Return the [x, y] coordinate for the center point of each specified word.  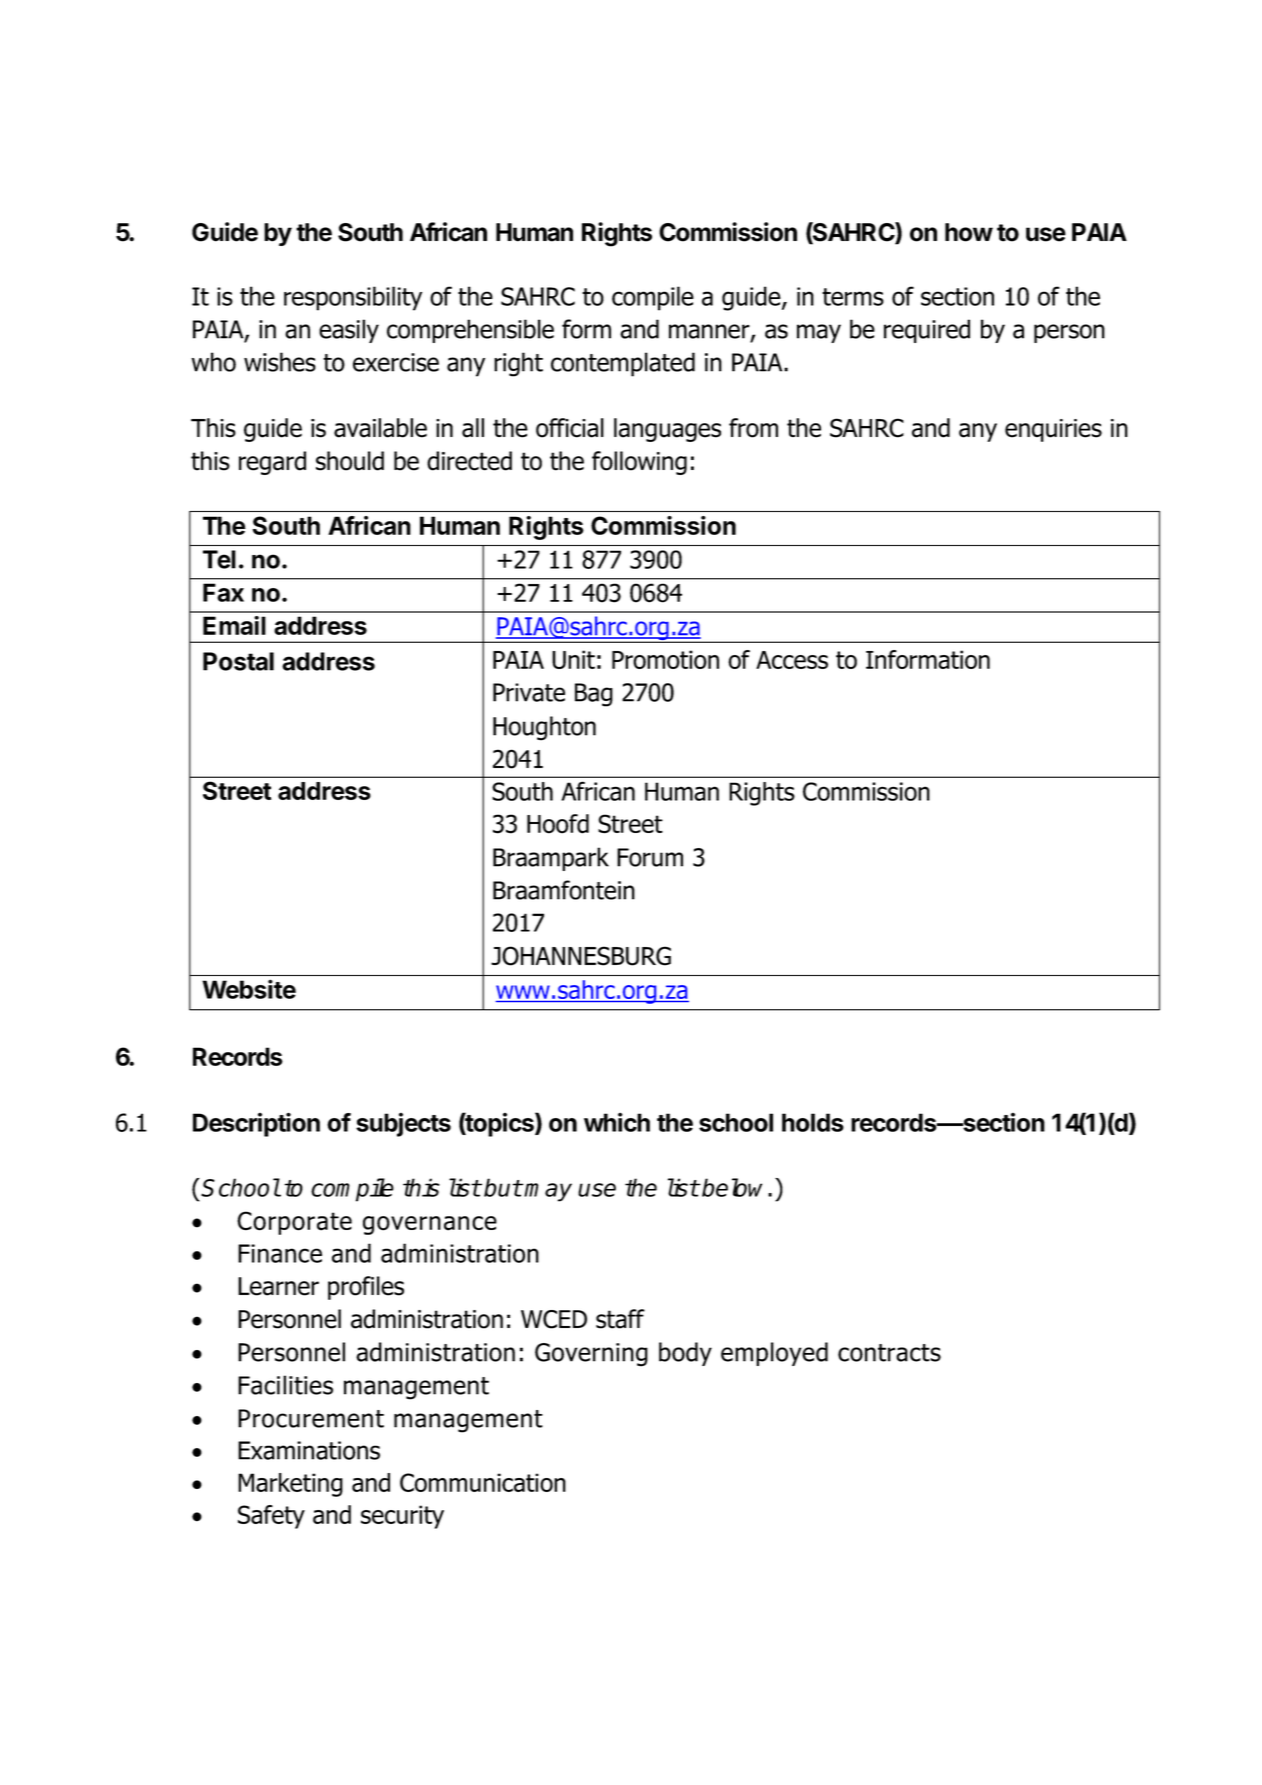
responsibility [353, 298]
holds [813, 1122]
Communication [483, 1482]
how [969, 232]
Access [792, 660]
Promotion [665, 659]
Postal [238, 661]
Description [256, 1124]
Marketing [290, 1485]
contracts [889, 1353]
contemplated [623, 364]
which [617, 1122]
